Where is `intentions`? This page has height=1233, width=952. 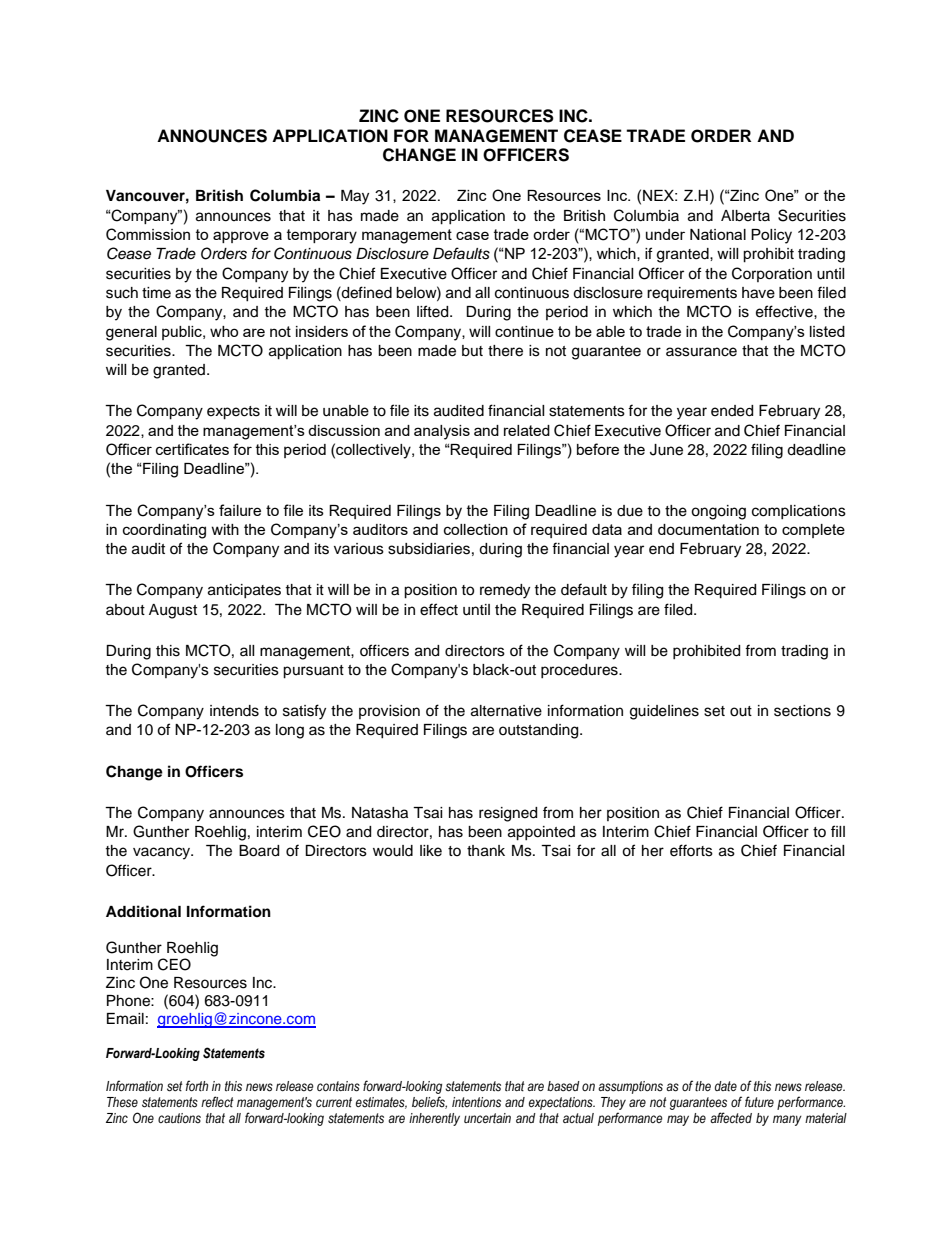 intentions is located at coordinates (476, 1102).
